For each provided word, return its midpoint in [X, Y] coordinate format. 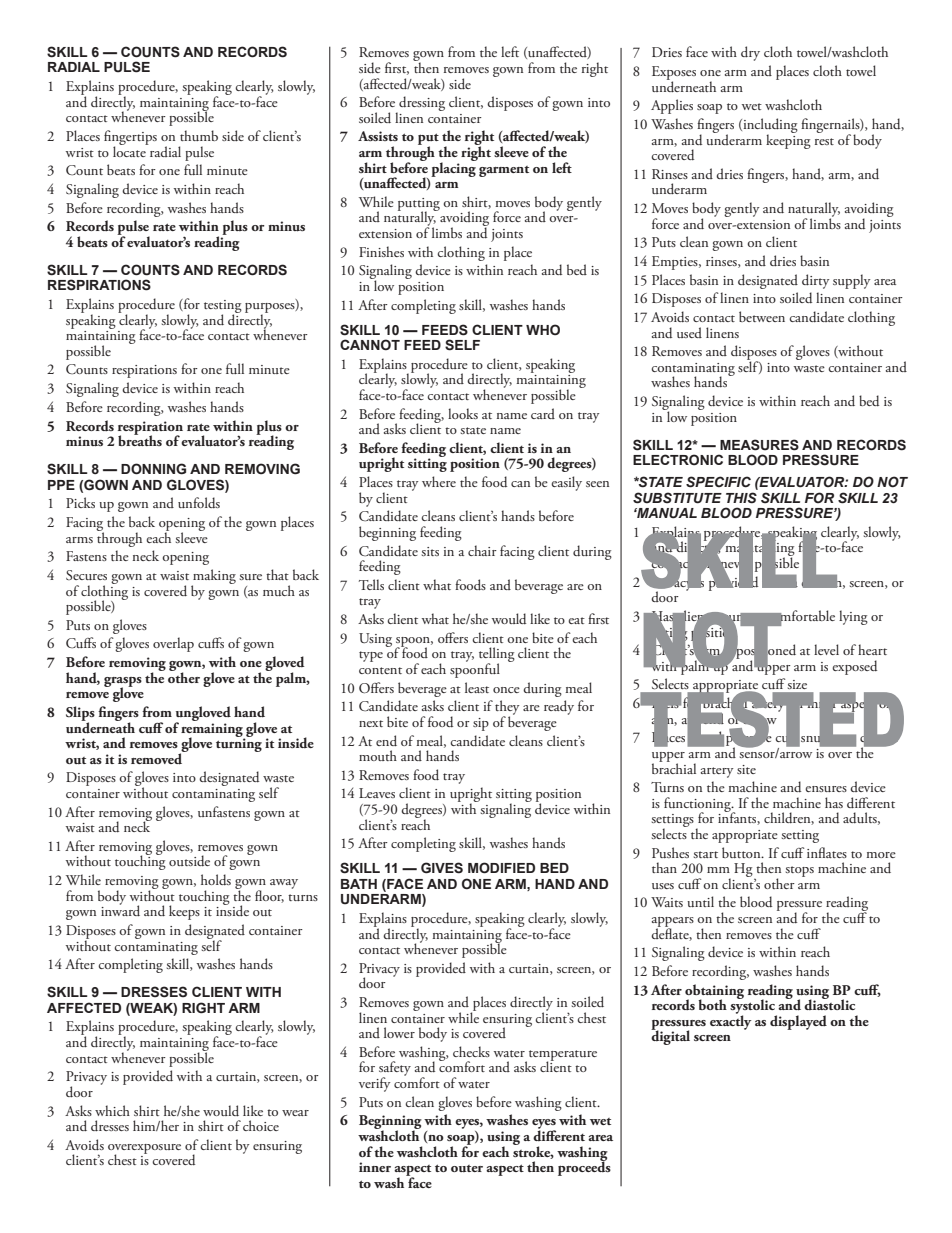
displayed [798, 1022]
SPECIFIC [718, 482]
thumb [199, 135]
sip [481, 724]
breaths [140, 439]
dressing [421, 105]
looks [463, 413]
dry [750, 53]
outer [467, 1168]
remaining [213, 731]
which [112, 1110]
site [746, 769]
